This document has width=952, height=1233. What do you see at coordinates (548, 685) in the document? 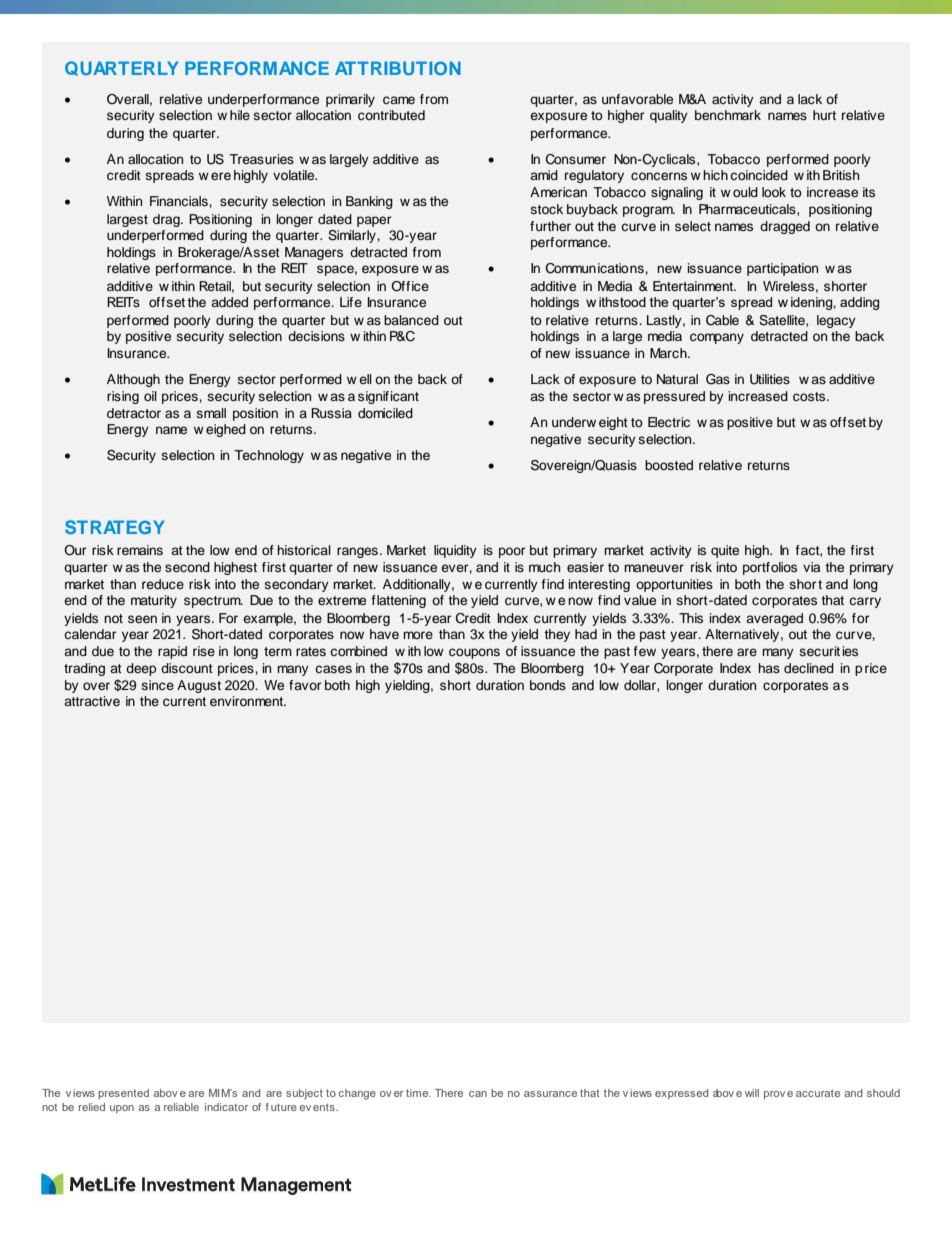
I see `bonds` at bounding box center [548, 685].
